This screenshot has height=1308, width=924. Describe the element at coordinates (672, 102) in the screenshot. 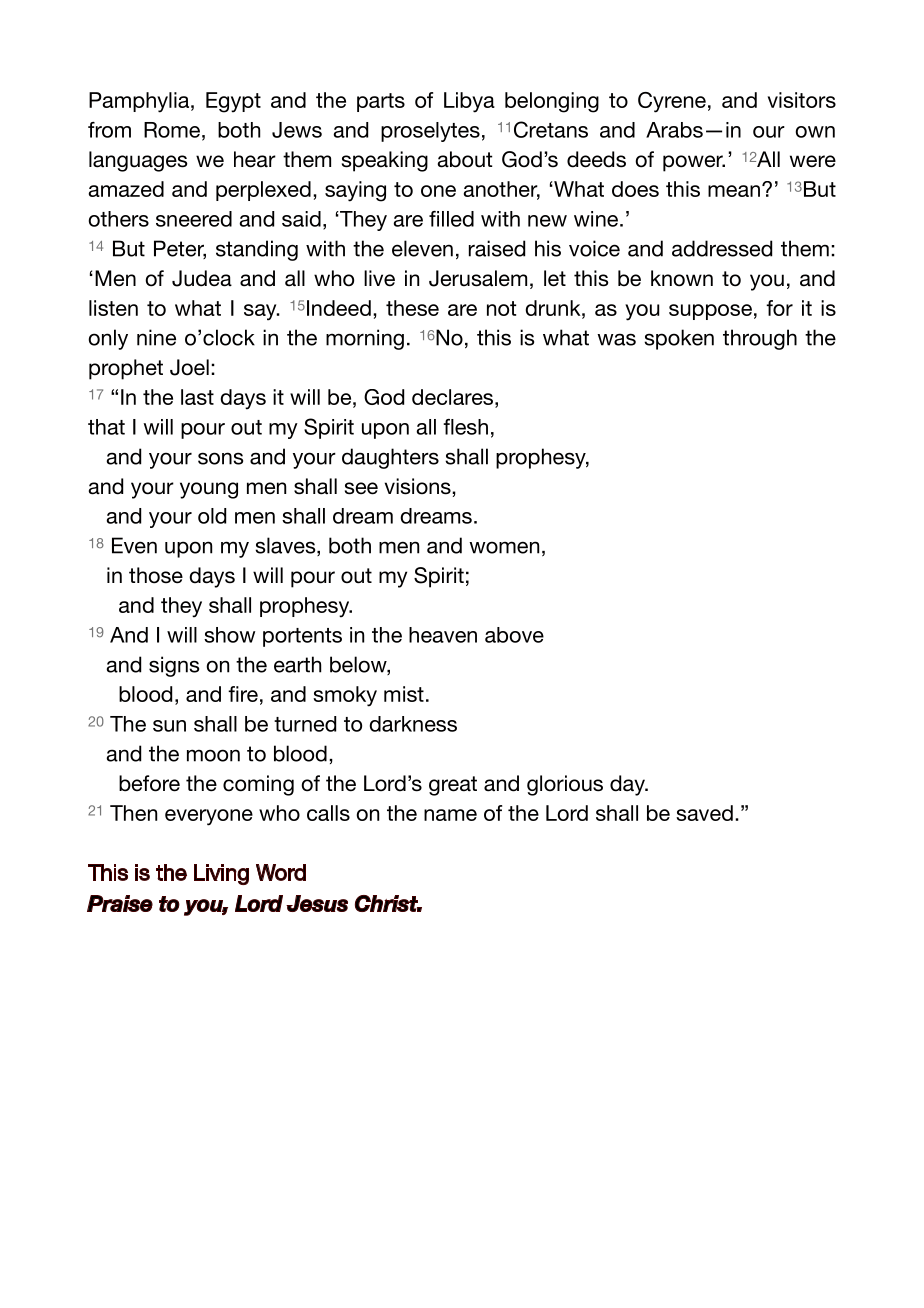

I see `Cyrene` at that location.
